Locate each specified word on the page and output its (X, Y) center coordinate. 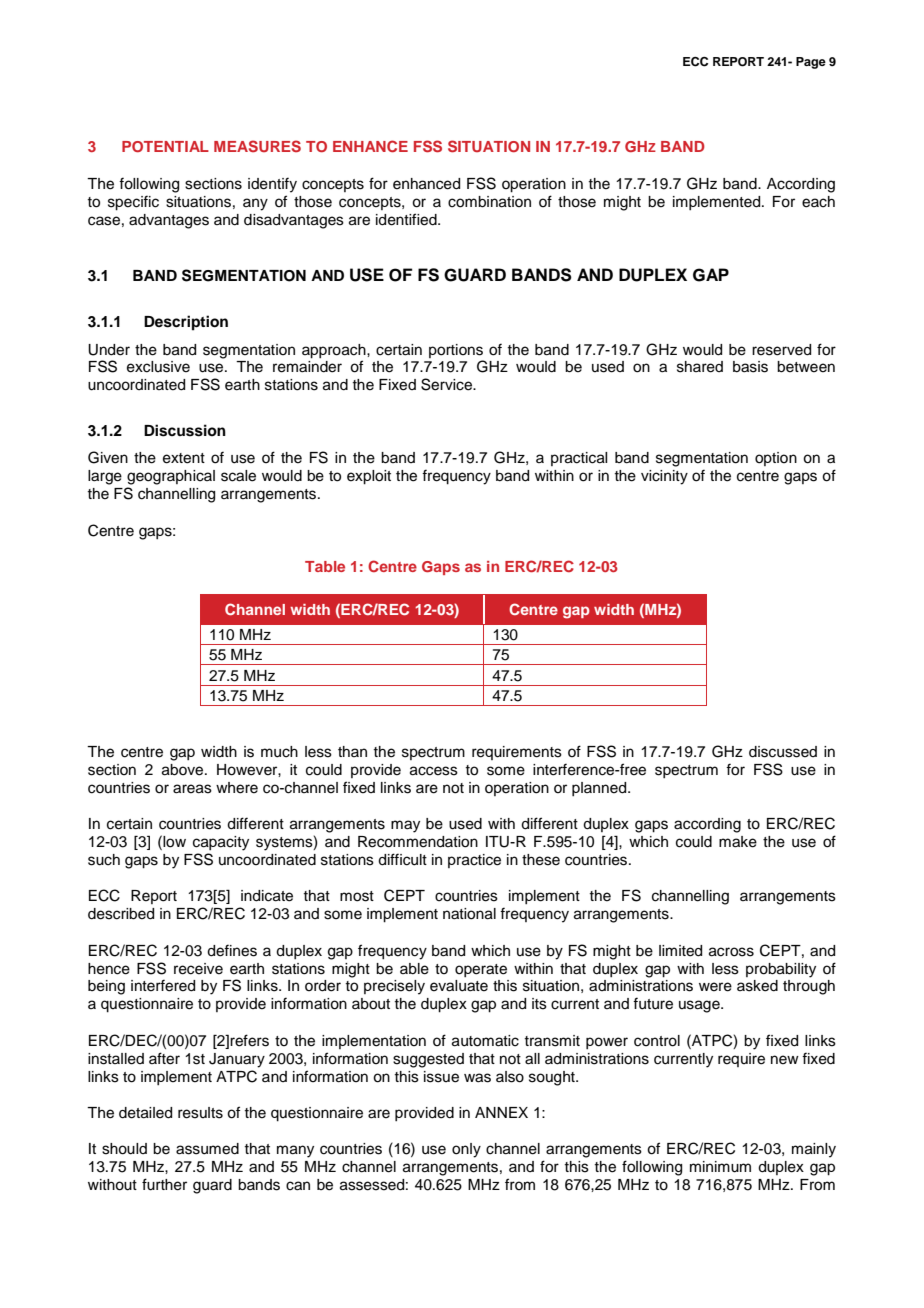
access (434, 771)
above (184, 770)
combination (489, 202)
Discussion (185, 430)
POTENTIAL (165, 146)
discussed (783, 752)
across (731, 952)
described (121, 914)
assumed (207, 1149)
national (469, 914)
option (776, 459)
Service (448, 384)
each (818, 202)
